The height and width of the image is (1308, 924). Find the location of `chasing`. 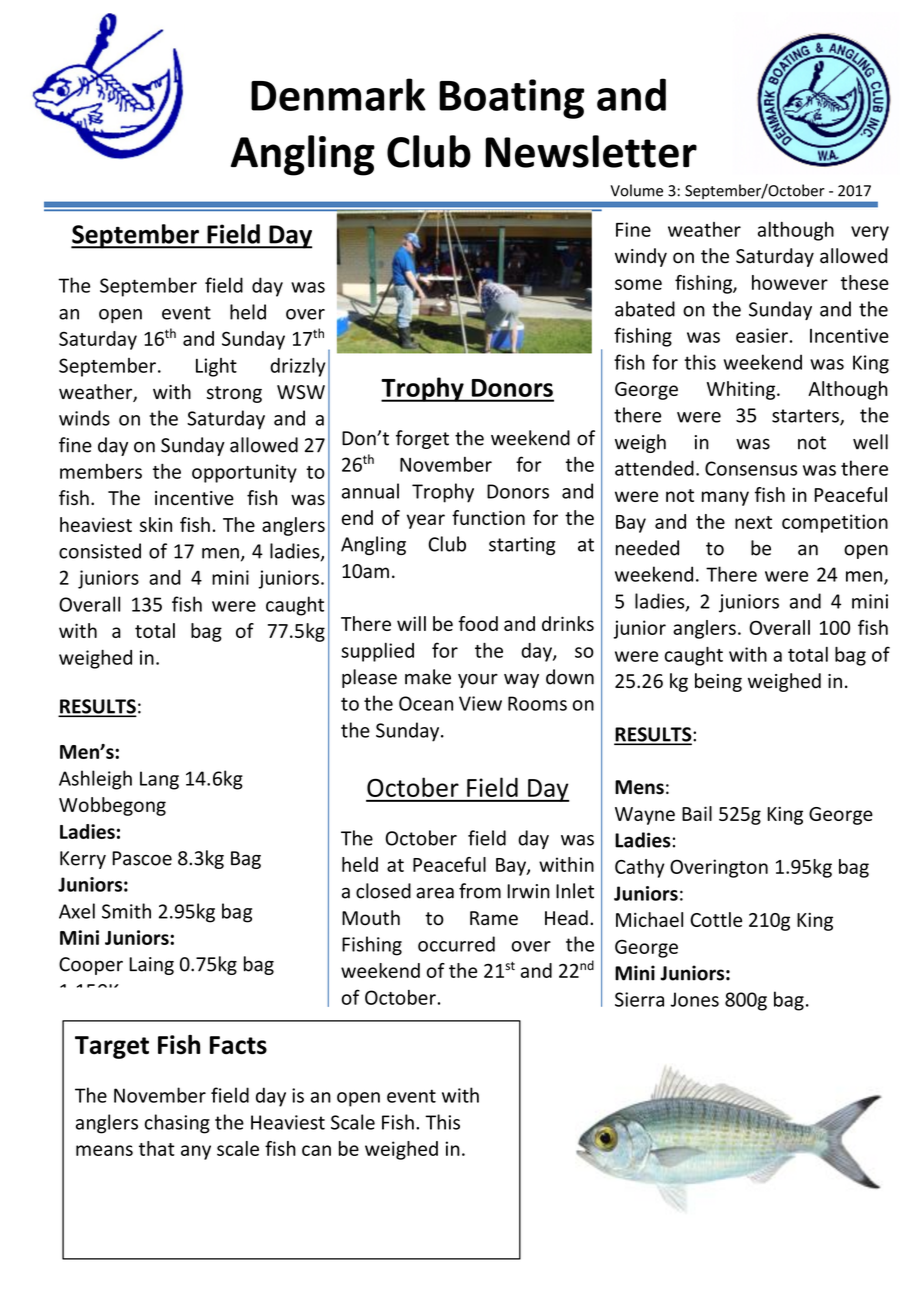

chasing is located at coordinates (177, 1124).
